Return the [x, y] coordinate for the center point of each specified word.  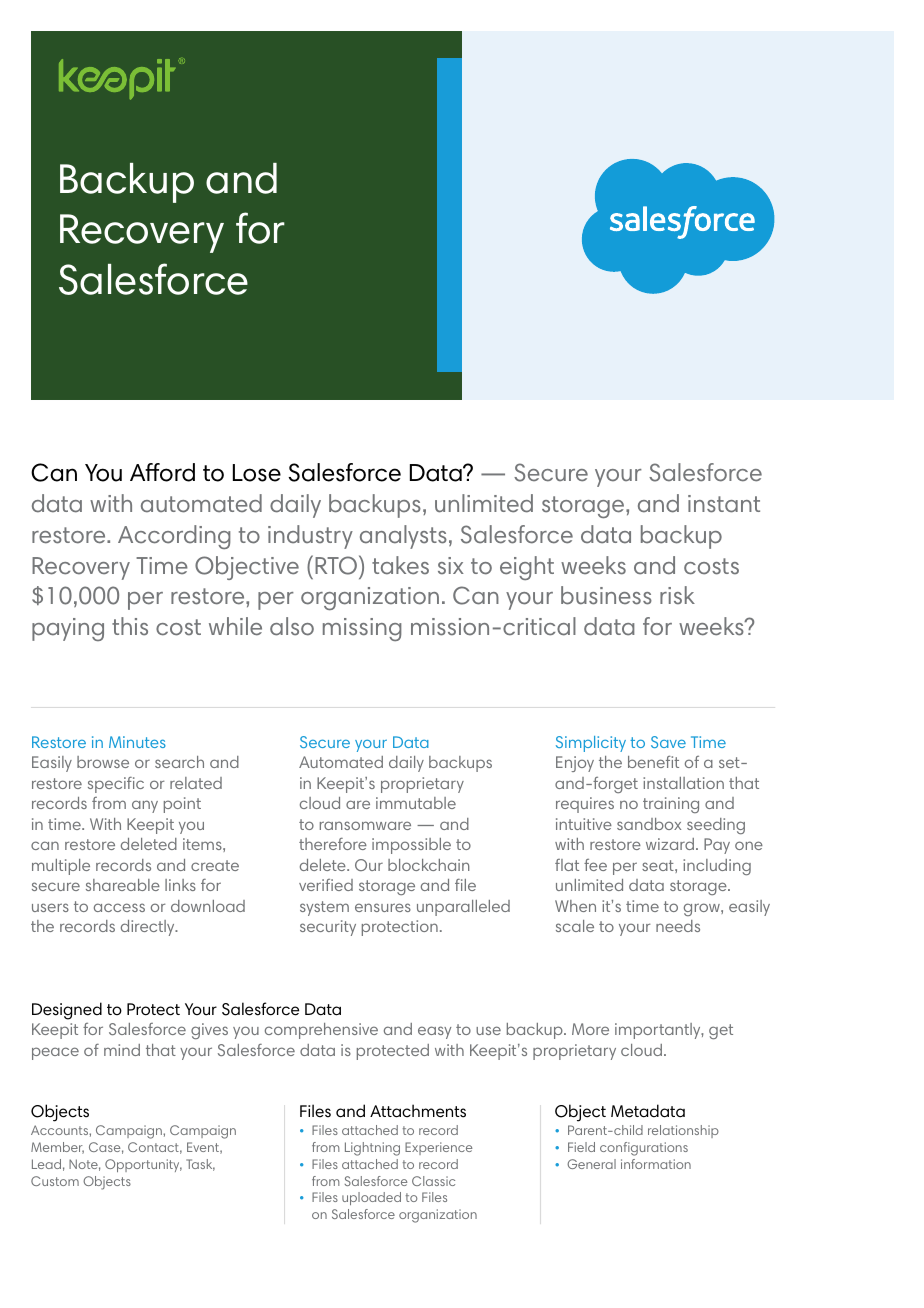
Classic [433, 1181]
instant [724, 504]
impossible [411, 846]
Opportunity [143, 1165]
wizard [670, 844]
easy [434, 1032]
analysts [403, 537]
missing [362, 629]
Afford [162, 472]
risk [677, 595]
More [590, 1029]
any [145, 806]
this [130, 626]
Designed [67, 1011]
